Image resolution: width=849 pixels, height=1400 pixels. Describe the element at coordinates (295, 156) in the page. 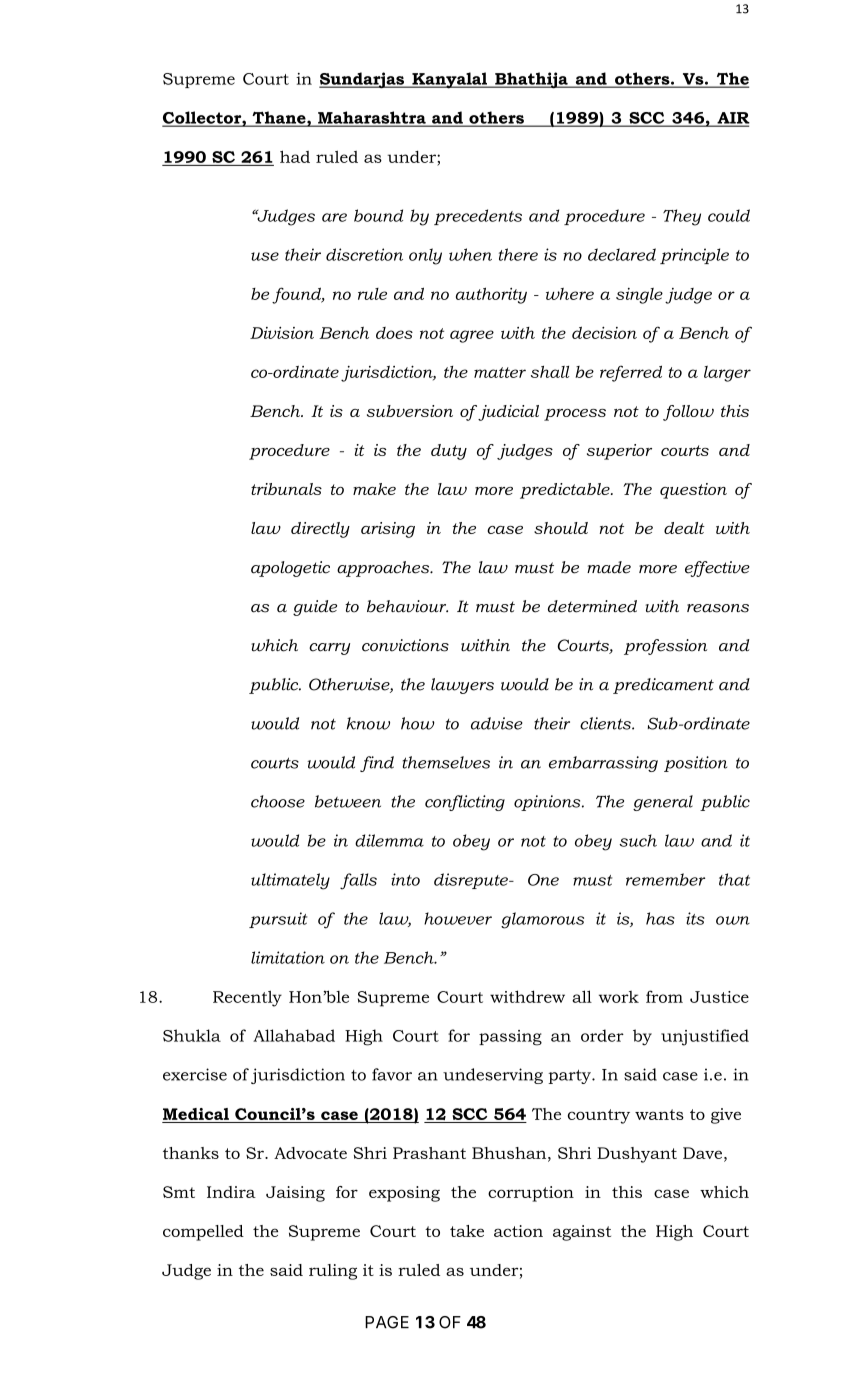

I see `had` at that location.
